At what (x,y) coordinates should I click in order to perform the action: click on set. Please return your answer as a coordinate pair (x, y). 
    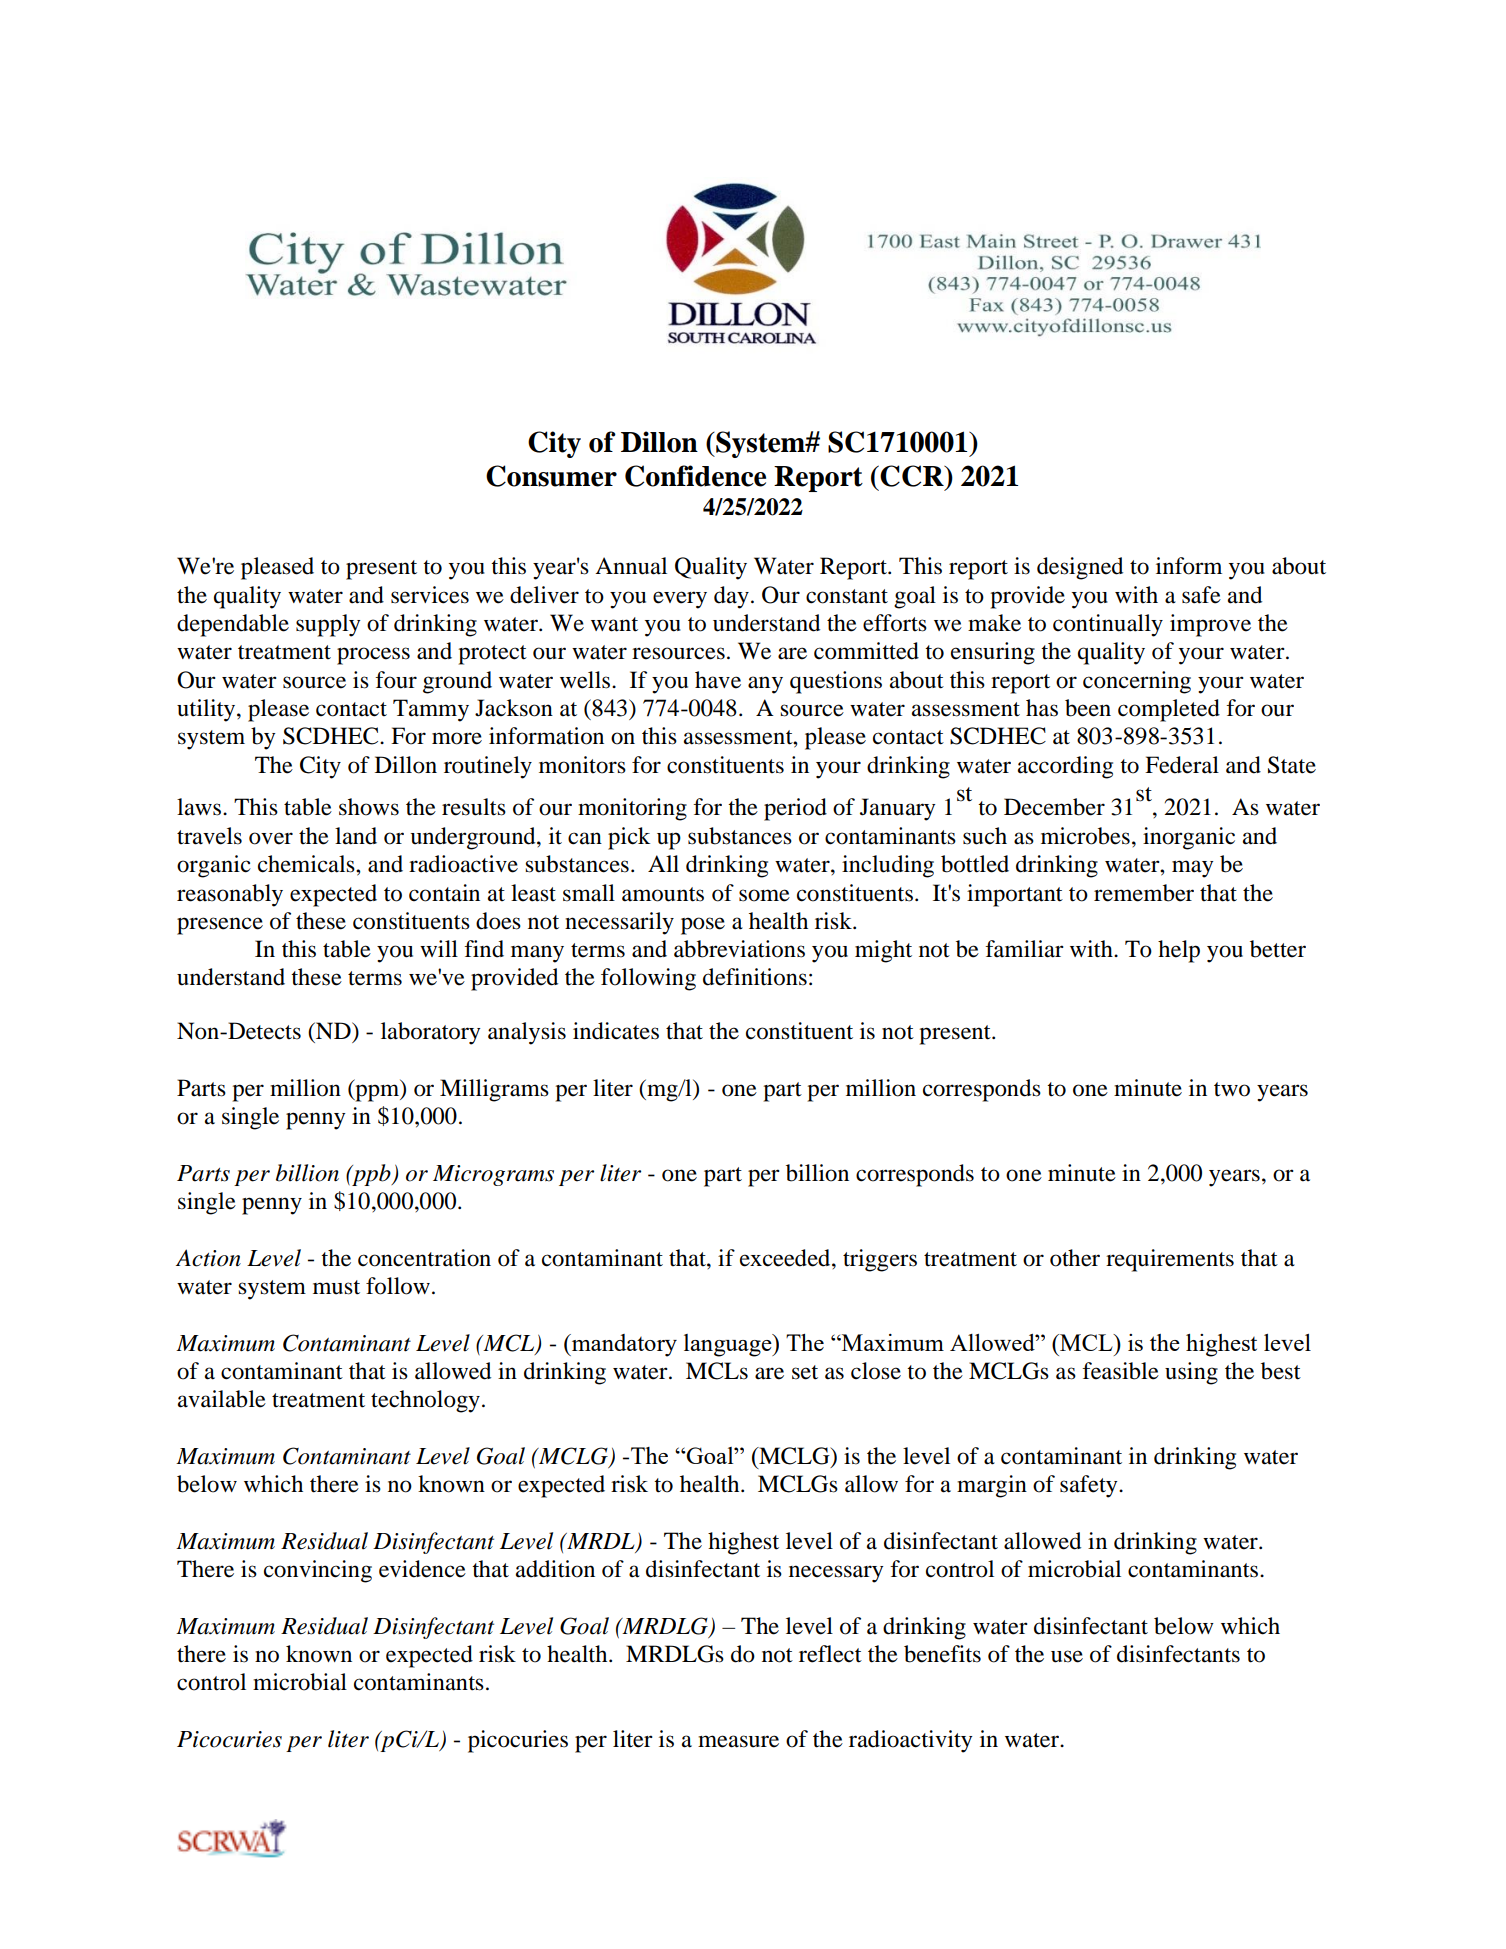
    Looking at the image, I should click on (805, 1372).
